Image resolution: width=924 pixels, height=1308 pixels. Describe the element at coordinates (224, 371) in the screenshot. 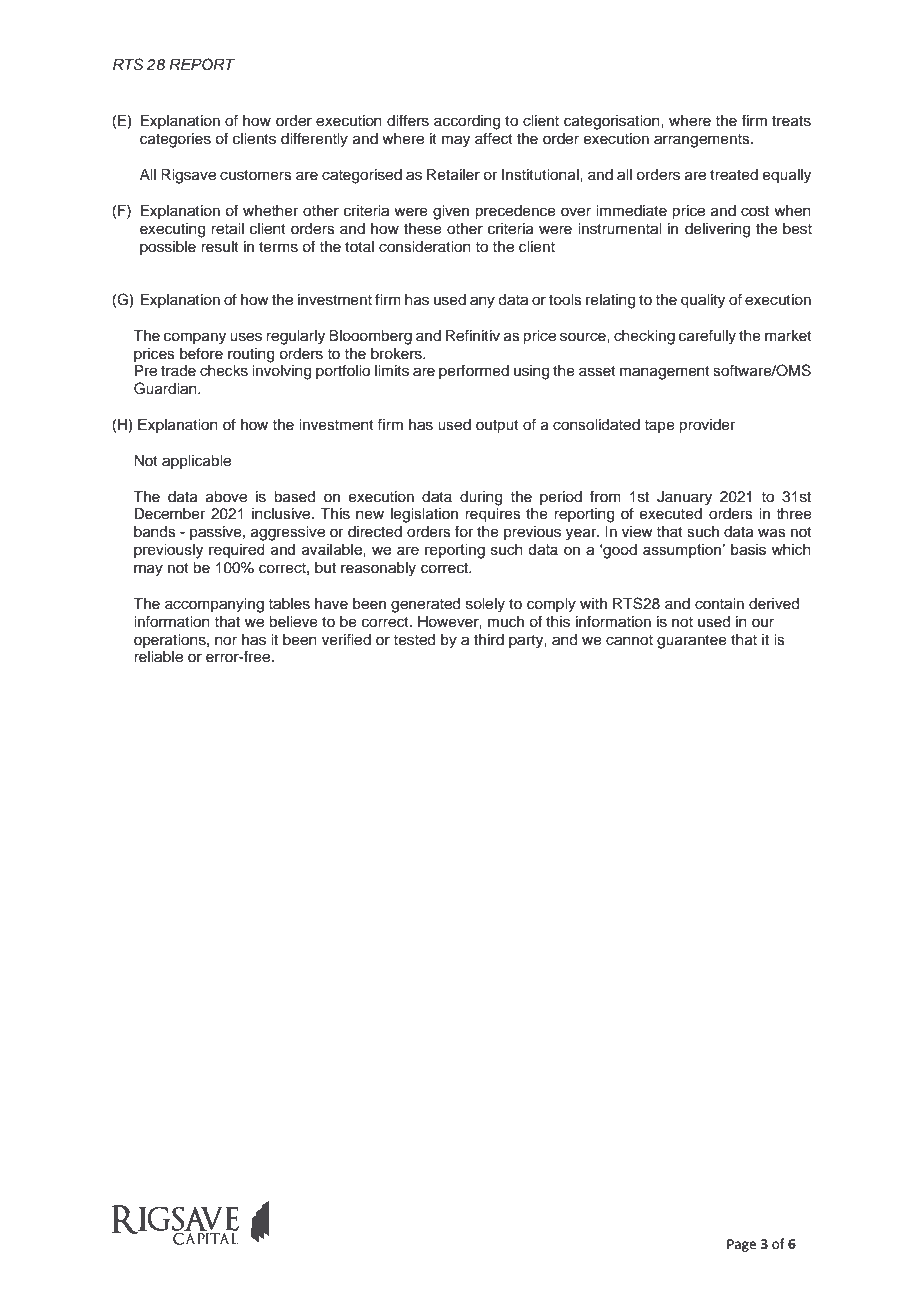

I see `checks` at that location.
